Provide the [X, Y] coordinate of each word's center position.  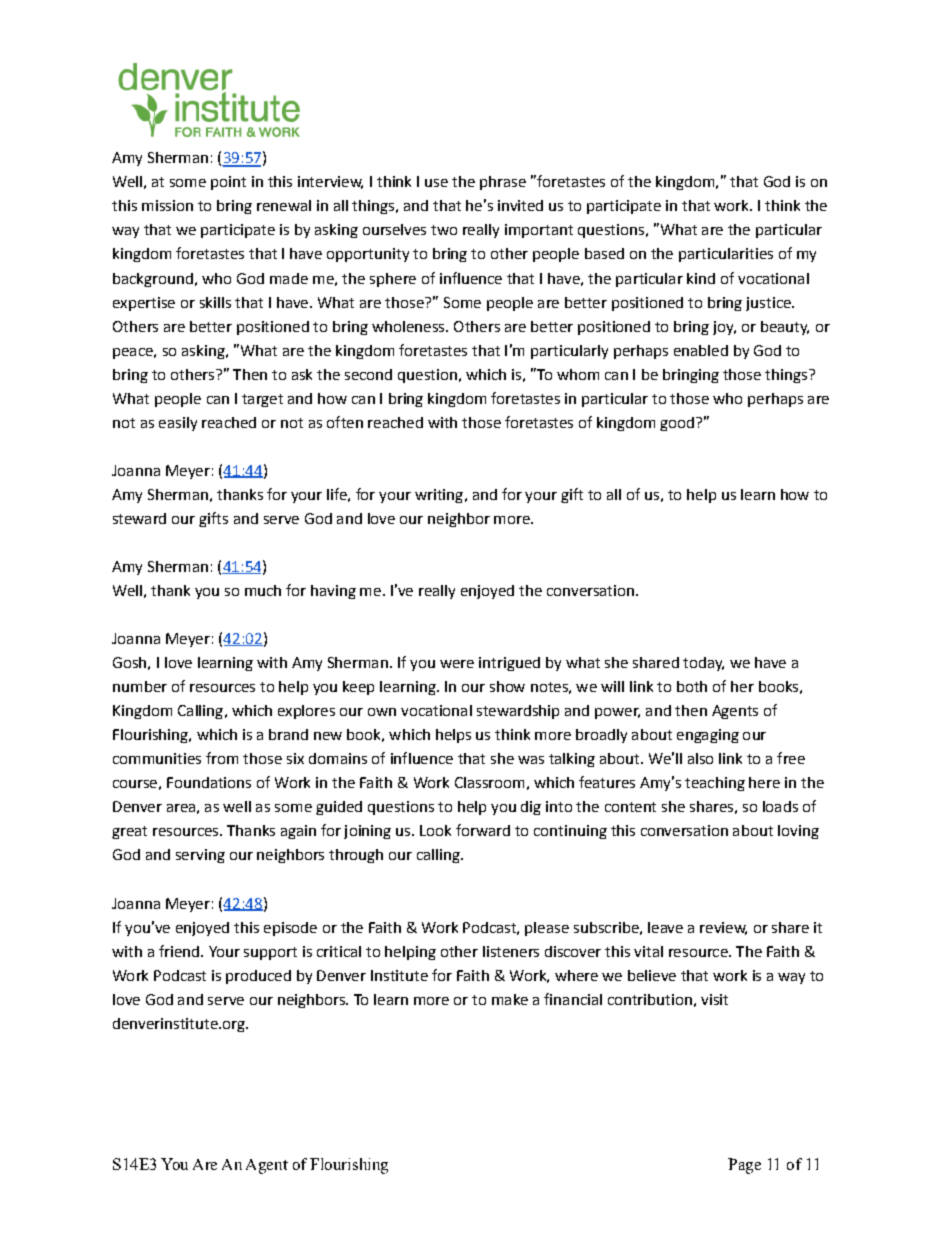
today [703, 664]
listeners [511, 951]
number [140, 686]
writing [439, 496]
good [677, 424]
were [457, 664]
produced [258, 977]
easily [178, 424]
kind [701, 278]
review [723, 928]
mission [167, 205]
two [444, 230]
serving [200, 856]
